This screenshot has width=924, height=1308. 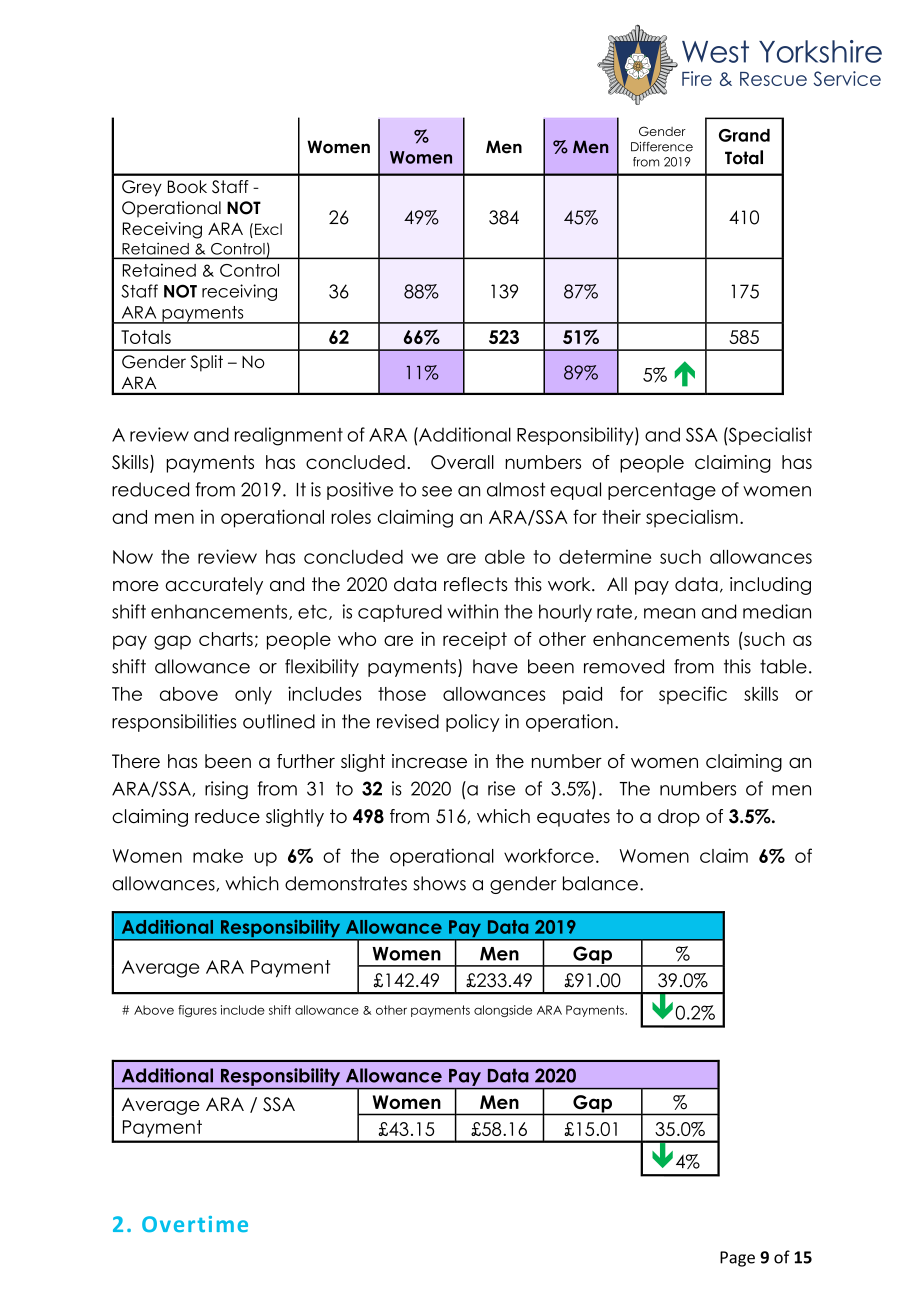 I want to click on Overtime, so click(x=195, y=1224).
